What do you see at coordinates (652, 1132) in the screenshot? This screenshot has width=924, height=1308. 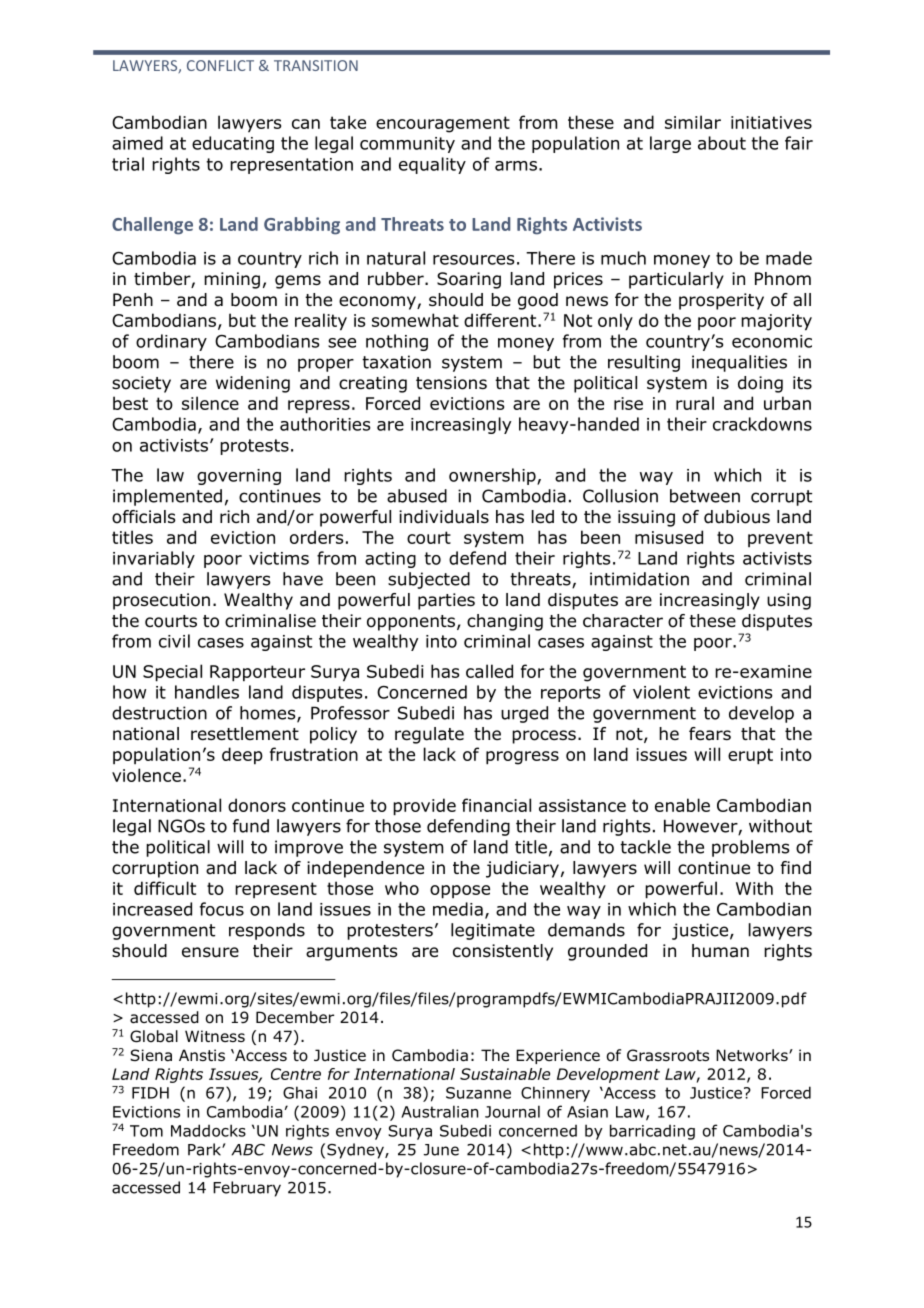 I see `barricading` at bounding box center [652, 1132].
